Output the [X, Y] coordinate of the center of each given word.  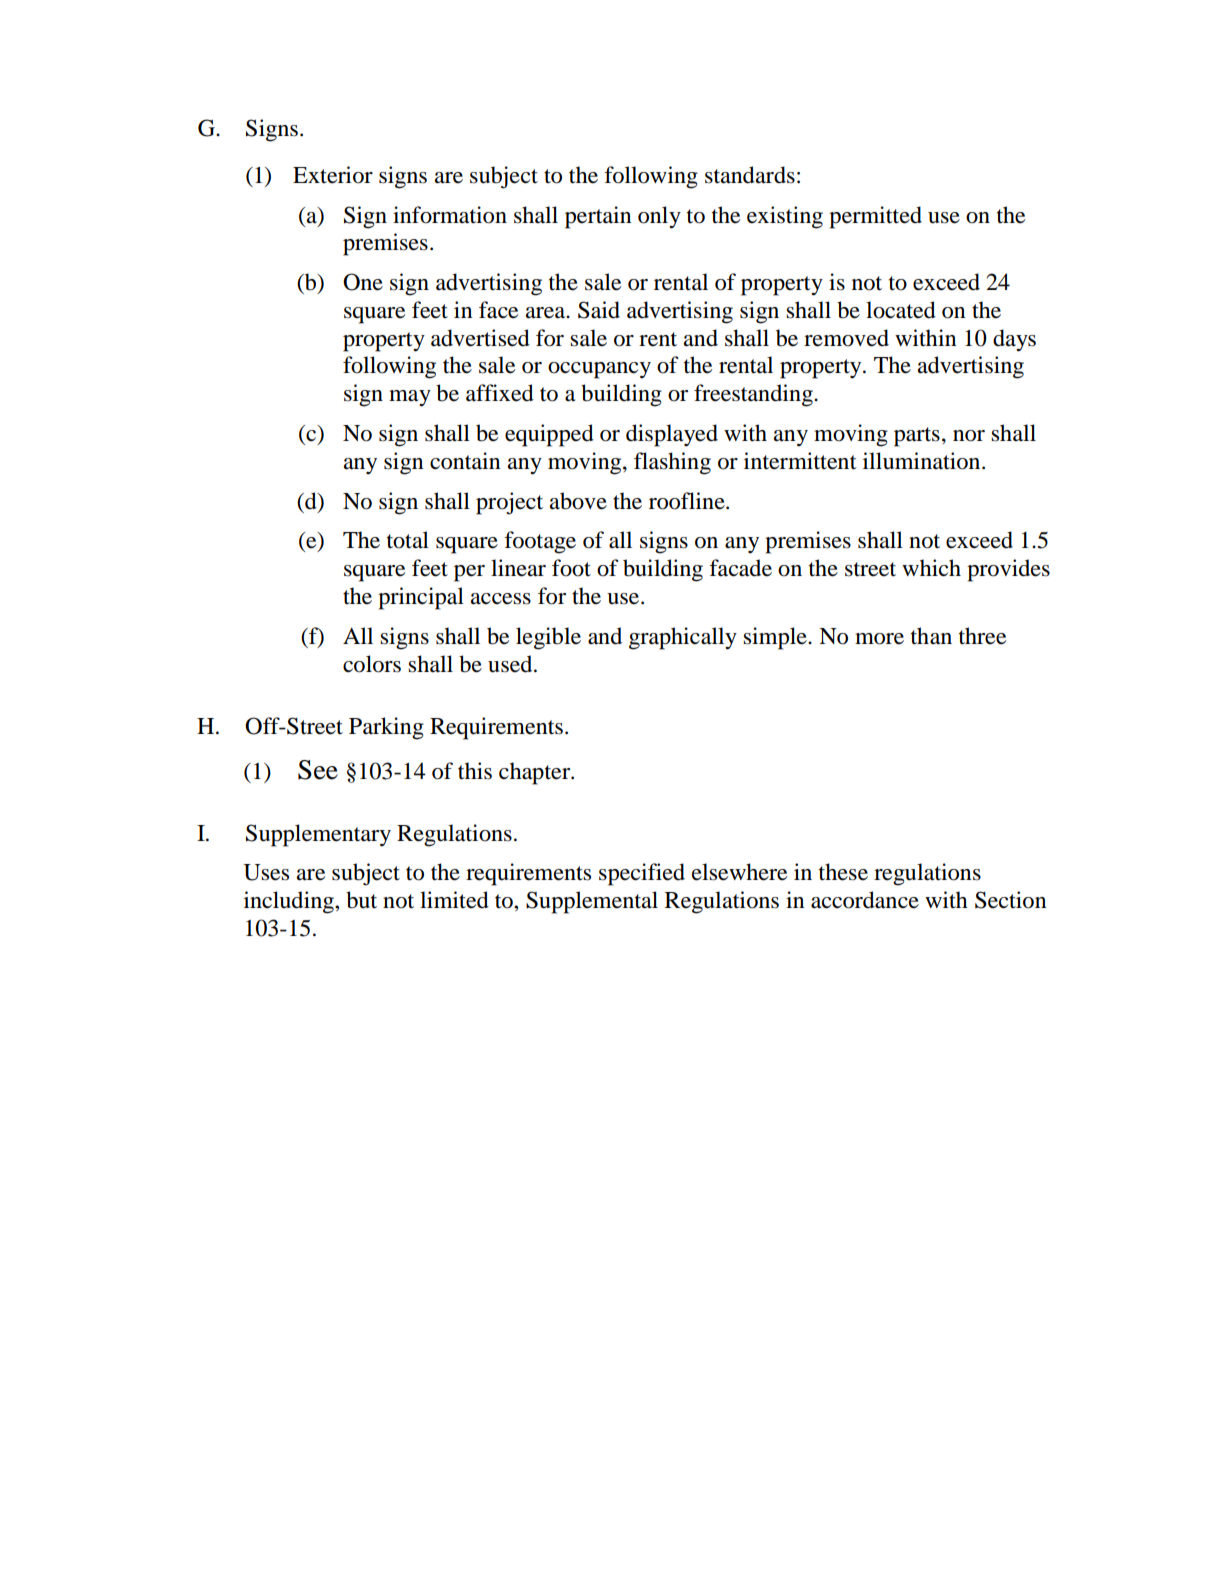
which [931, 568]
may [410, 398]
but [361, 900]
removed [846, 338]
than [931, 636]
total [408, 540]
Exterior [333, 175]
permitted [875, 217]
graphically [683, 638]
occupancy [599, 370]
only [659, 217]
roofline [688, 501]
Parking [386, 728]
